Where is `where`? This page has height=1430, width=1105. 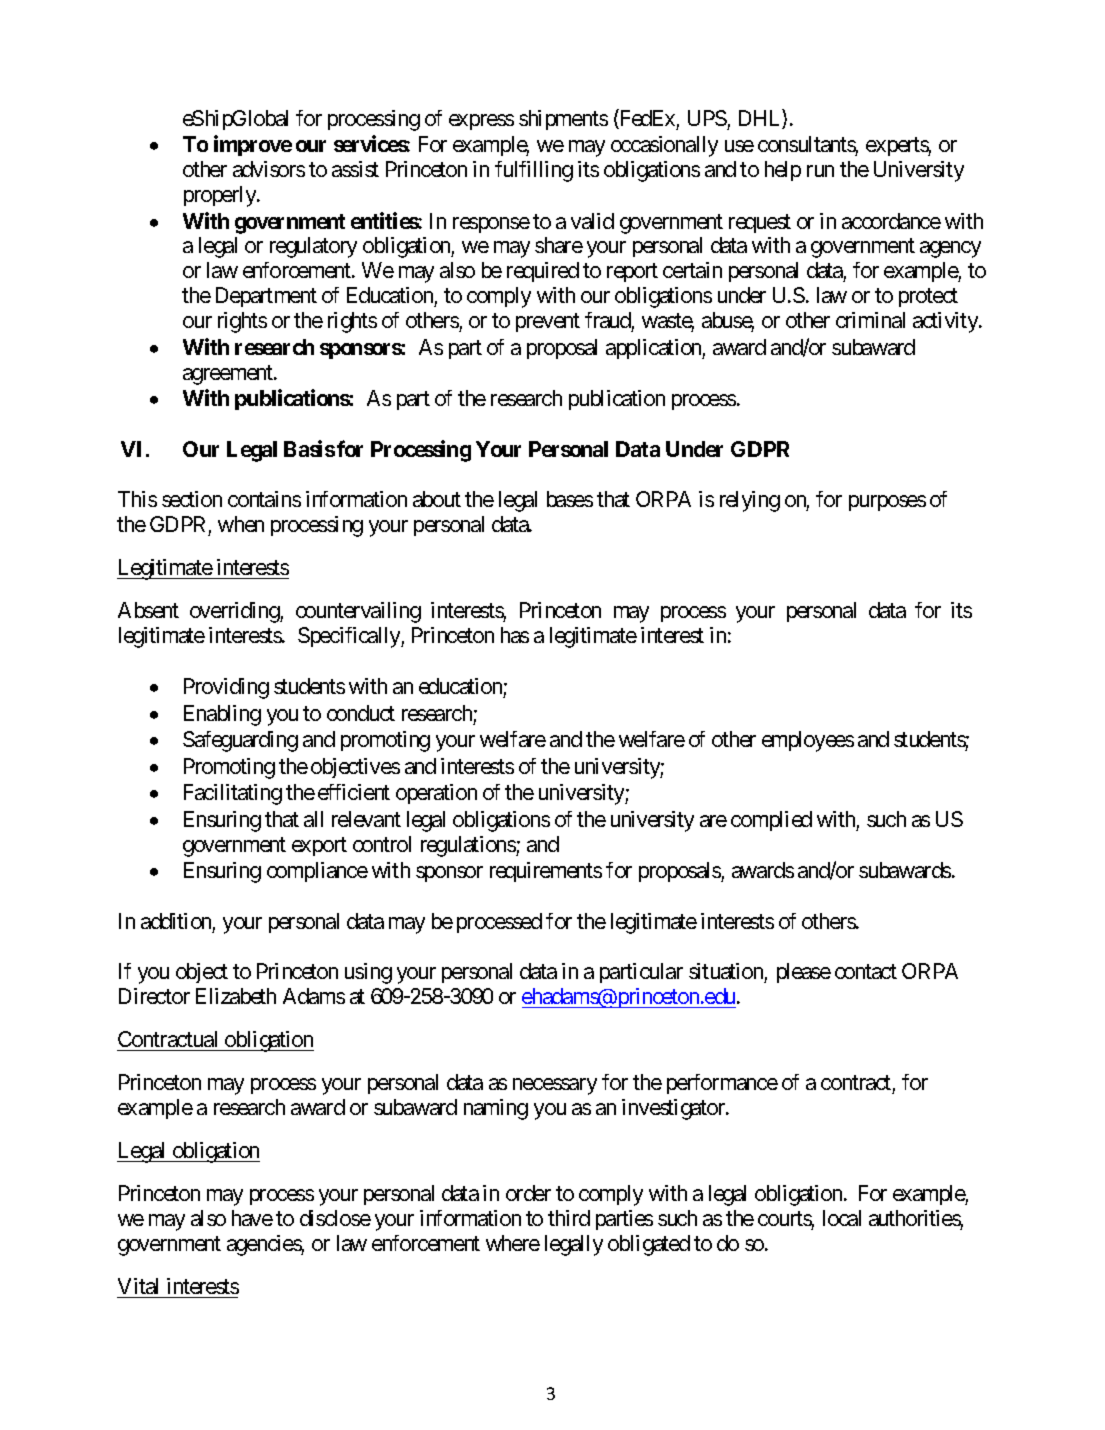 where is located at coordinates (513, 1243).
